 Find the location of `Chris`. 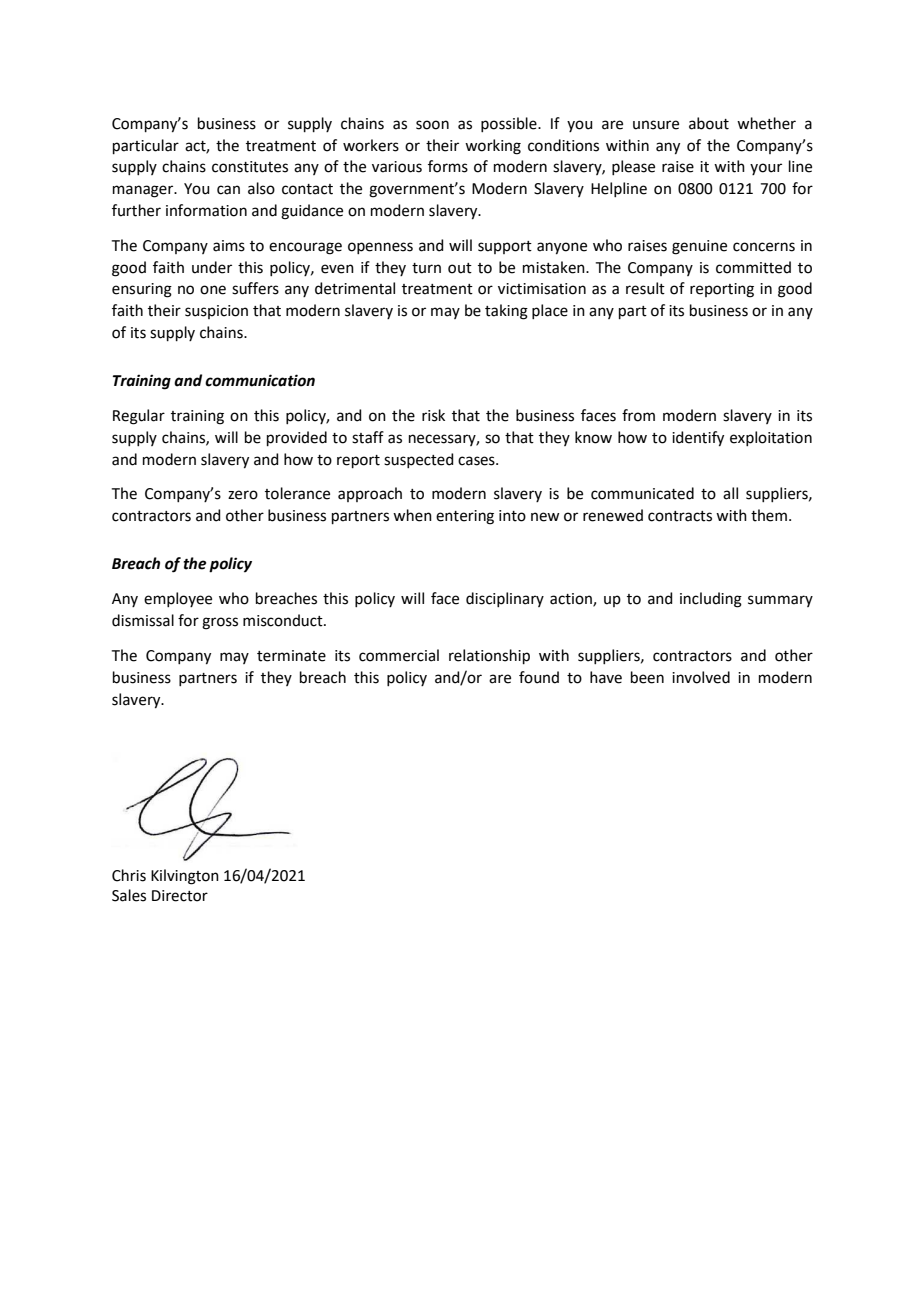

Chris is located at coordinates (129, 875).
